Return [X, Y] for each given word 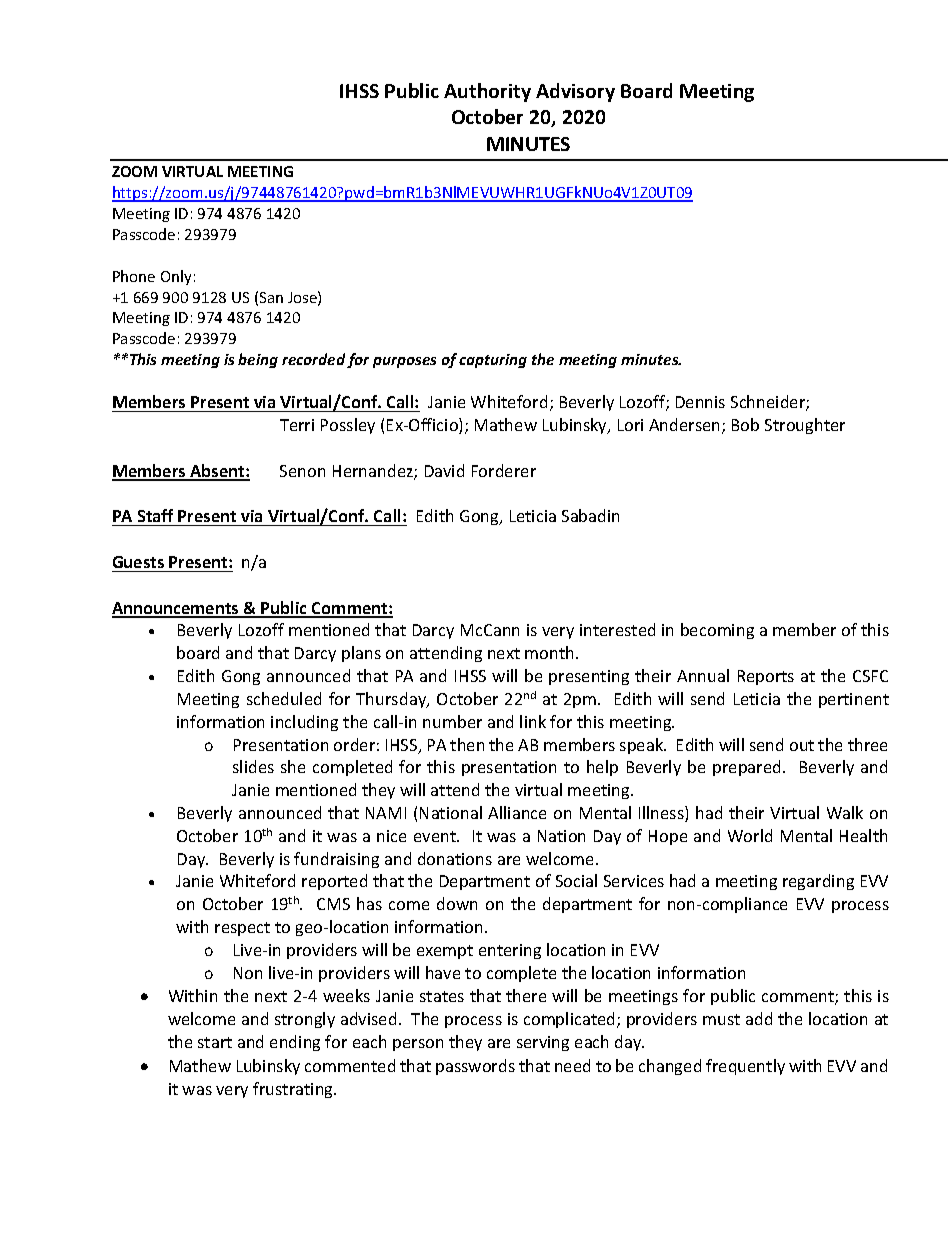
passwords [475, 1067]
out [802, 745]
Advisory [575, 92]
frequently [745, 1067]
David [444, 470]
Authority [487, 92]
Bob [745, 424]
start [215, 1042]
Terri [297, 425]
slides [253, 766]
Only [176, 277]
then [467, 744]
